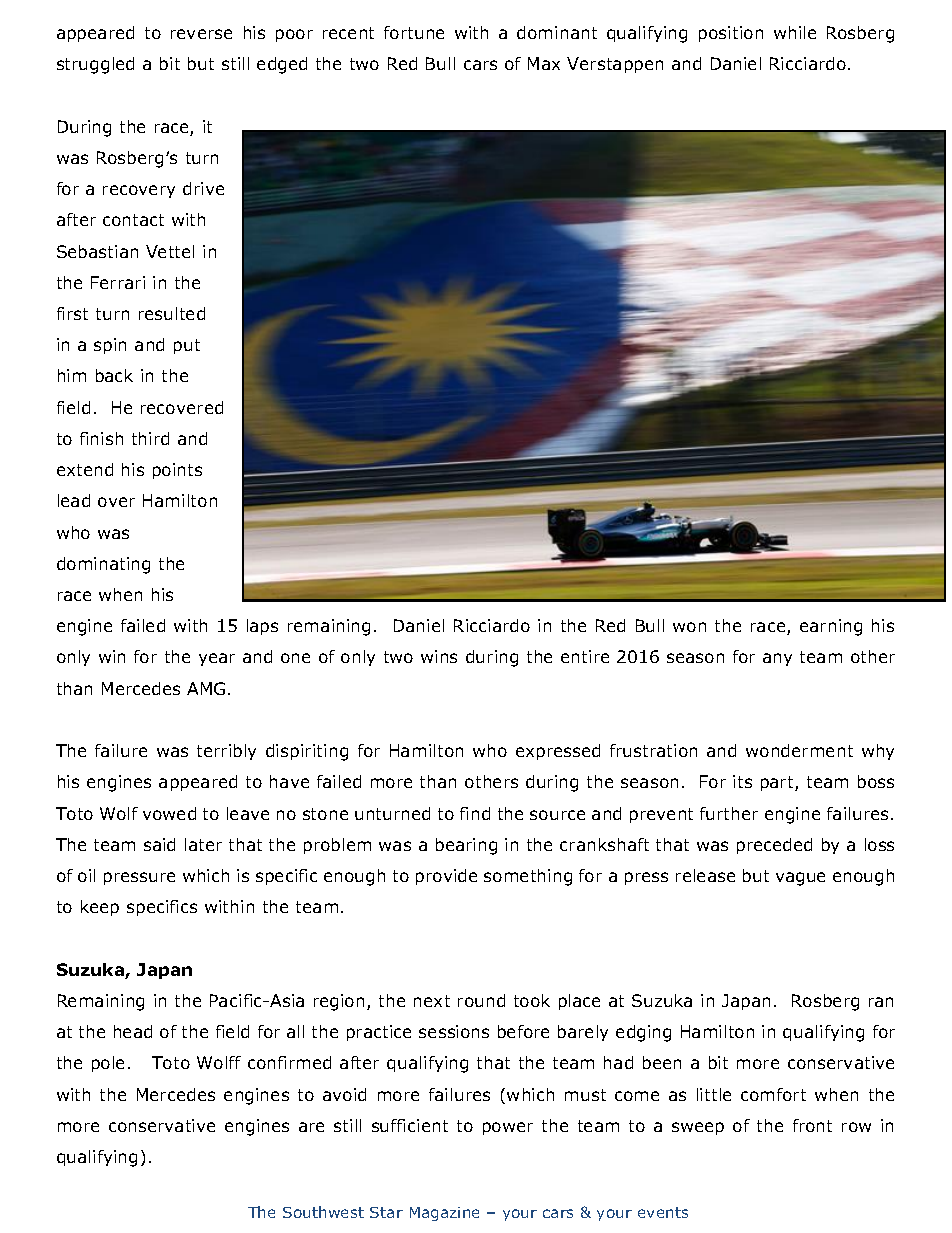 Image resolution: width=952 pixels, height=1233 pixels. Describe the element at coordinates (831, 627) in the screenshot. I see `earning` at that location.
